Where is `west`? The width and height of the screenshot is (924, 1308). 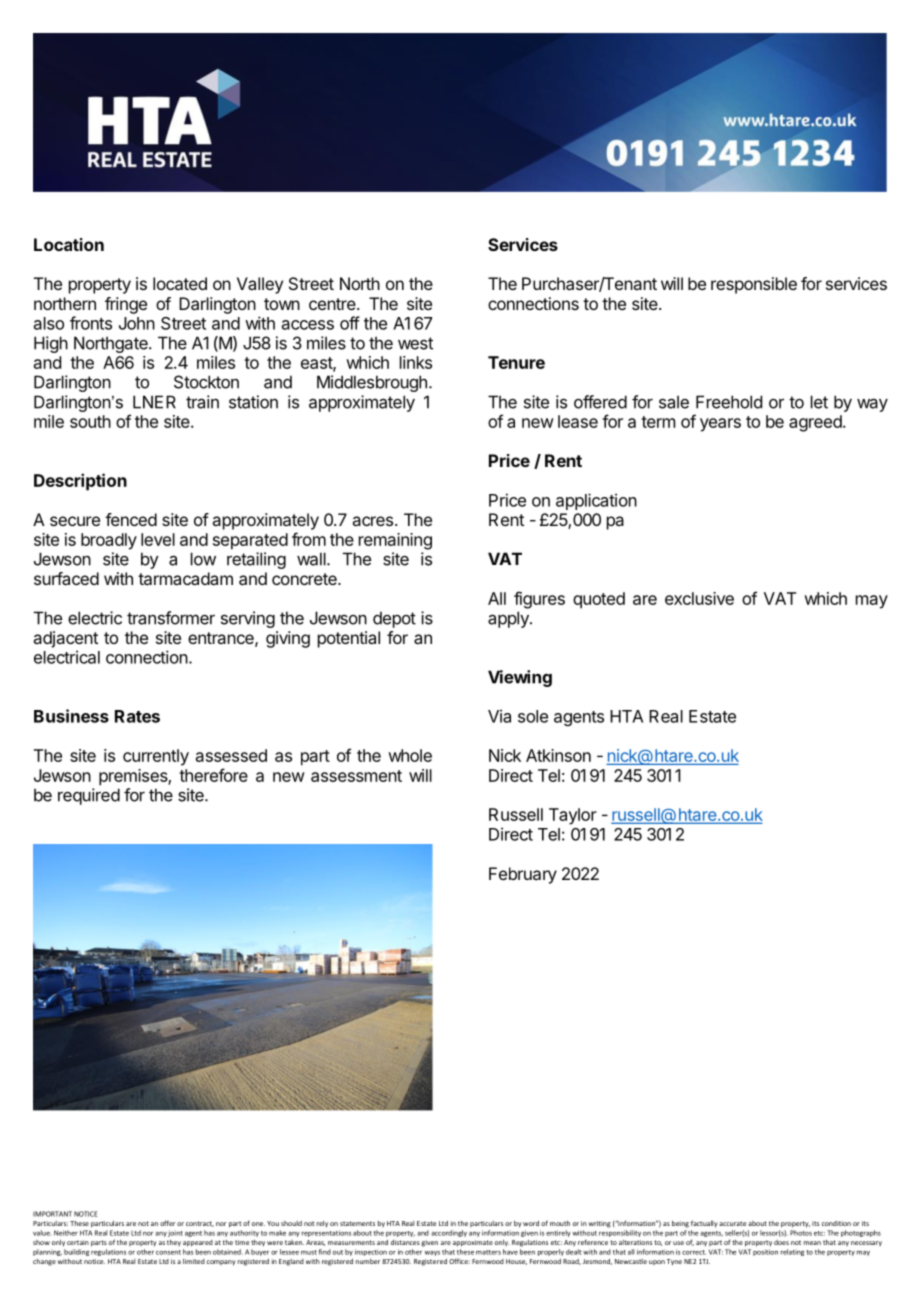 west is located at coordinates (415, 343).
